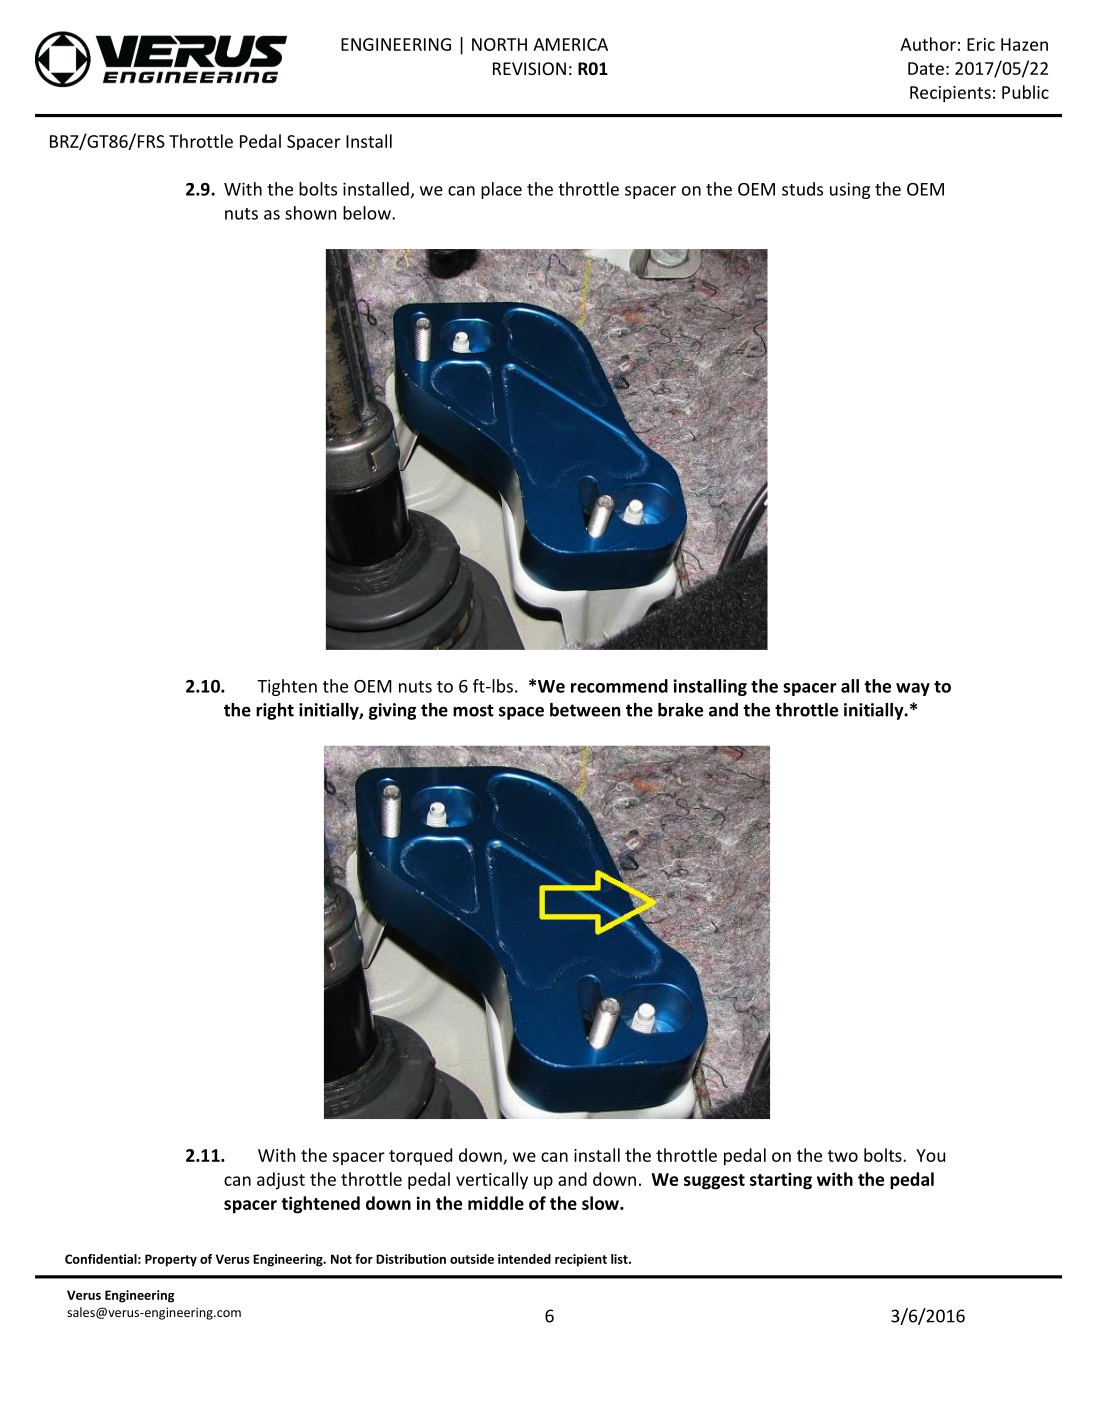  What do you see at coordinates (275, 711) in the page?
I see `right` at bounding box center [275, 711].
